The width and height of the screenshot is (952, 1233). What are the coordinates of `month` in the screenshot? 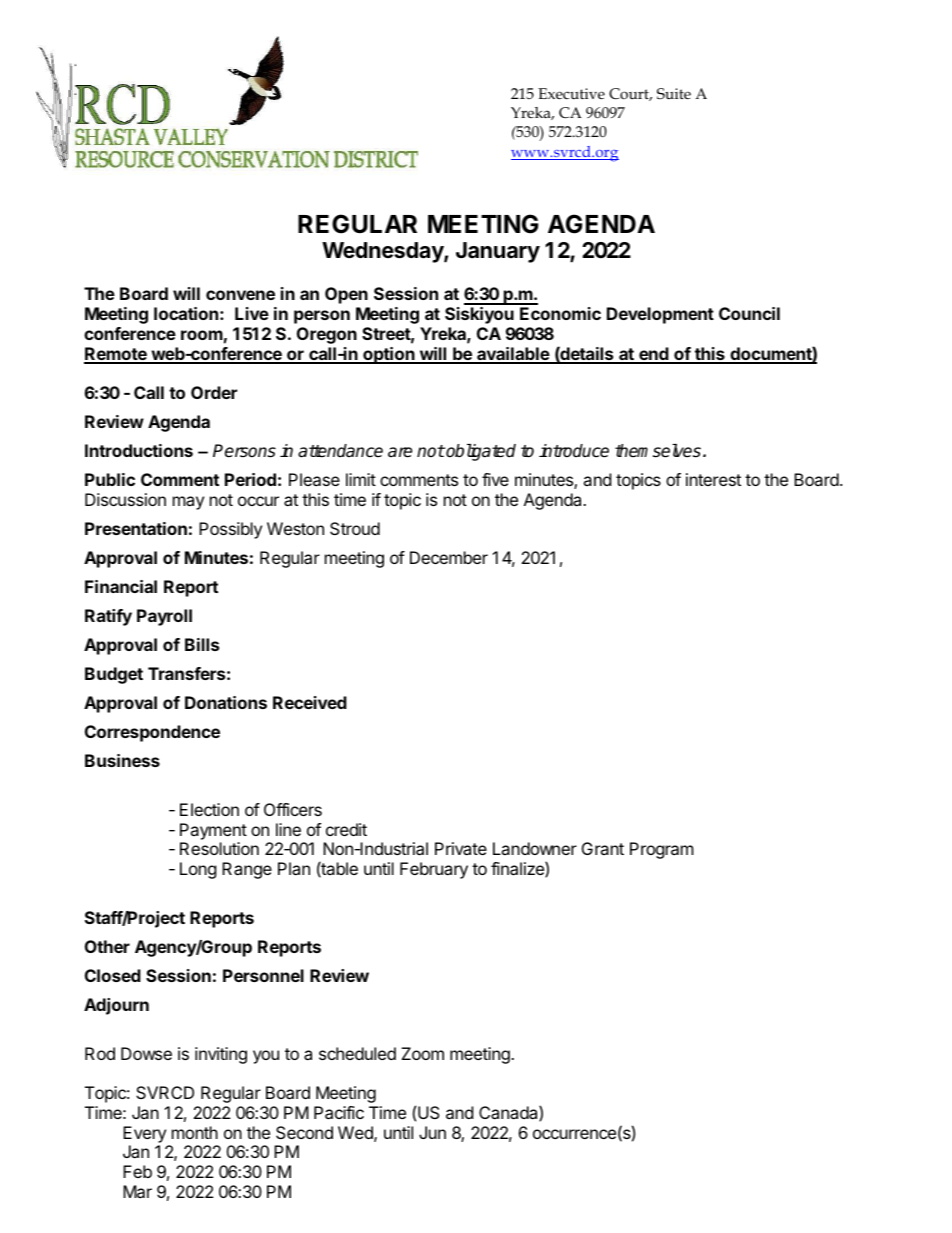 It's located at (195, 1132).
